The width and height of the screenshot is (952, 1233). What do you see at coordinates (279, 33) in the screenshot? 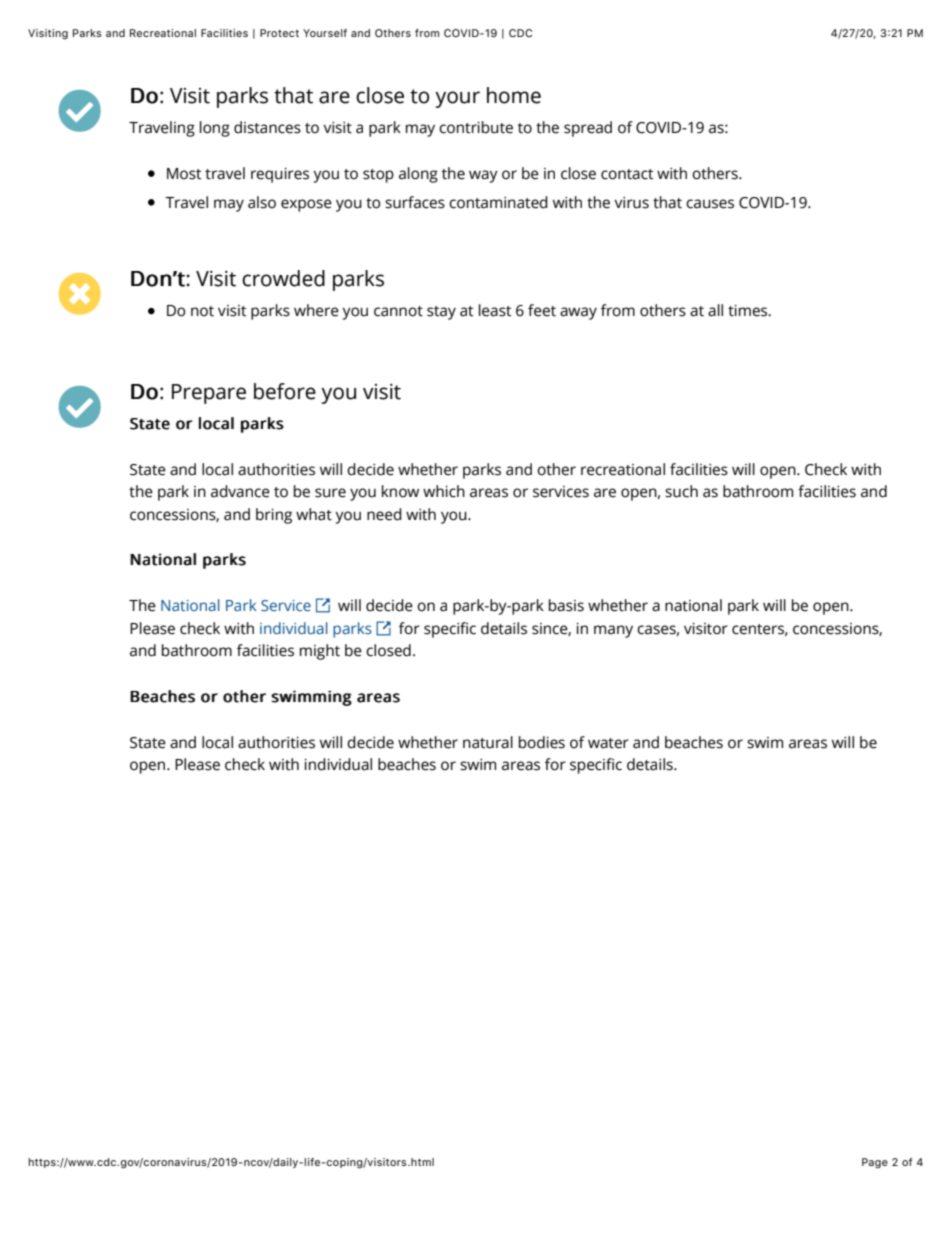
I see `Protect` at bounding box center [279, 33].
